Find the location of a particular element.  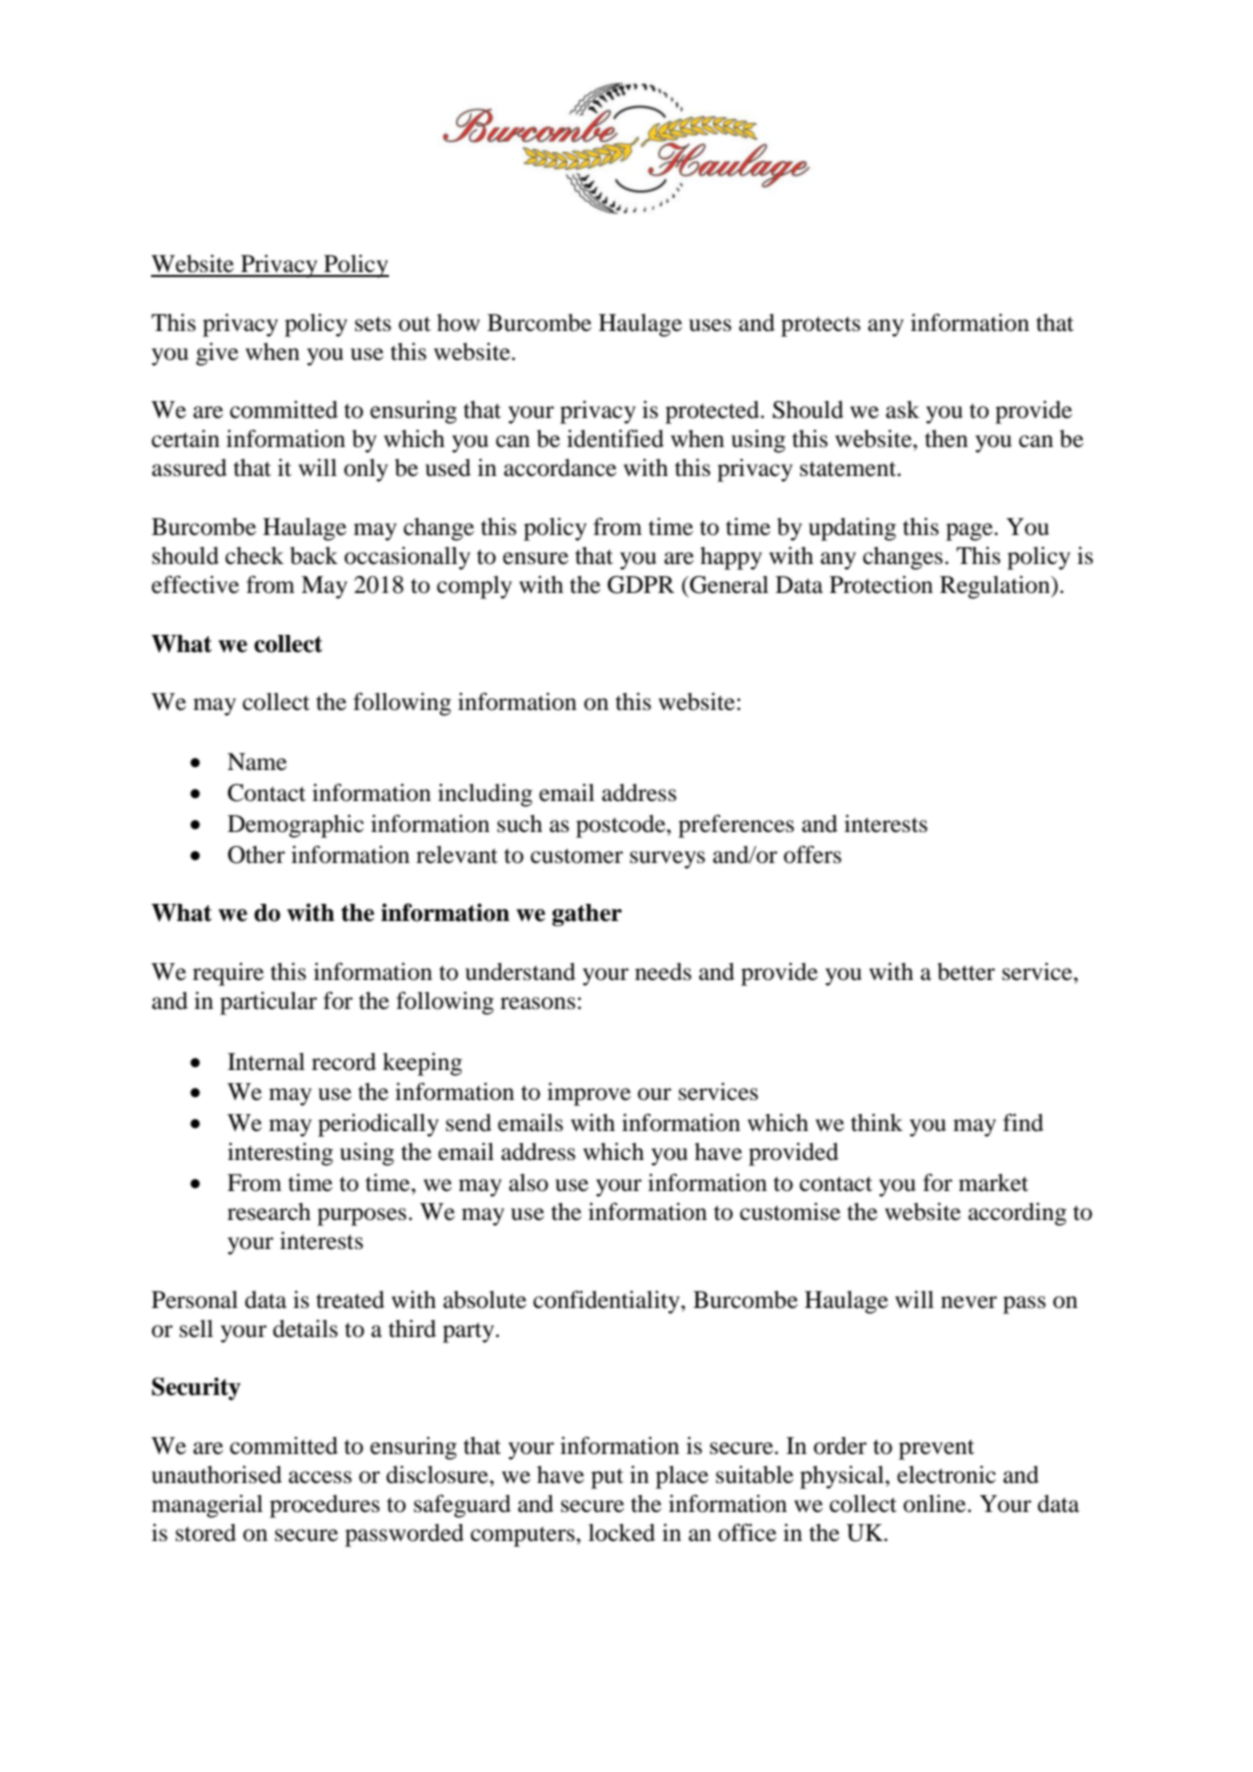

require is located at coordinates (228, 974).
